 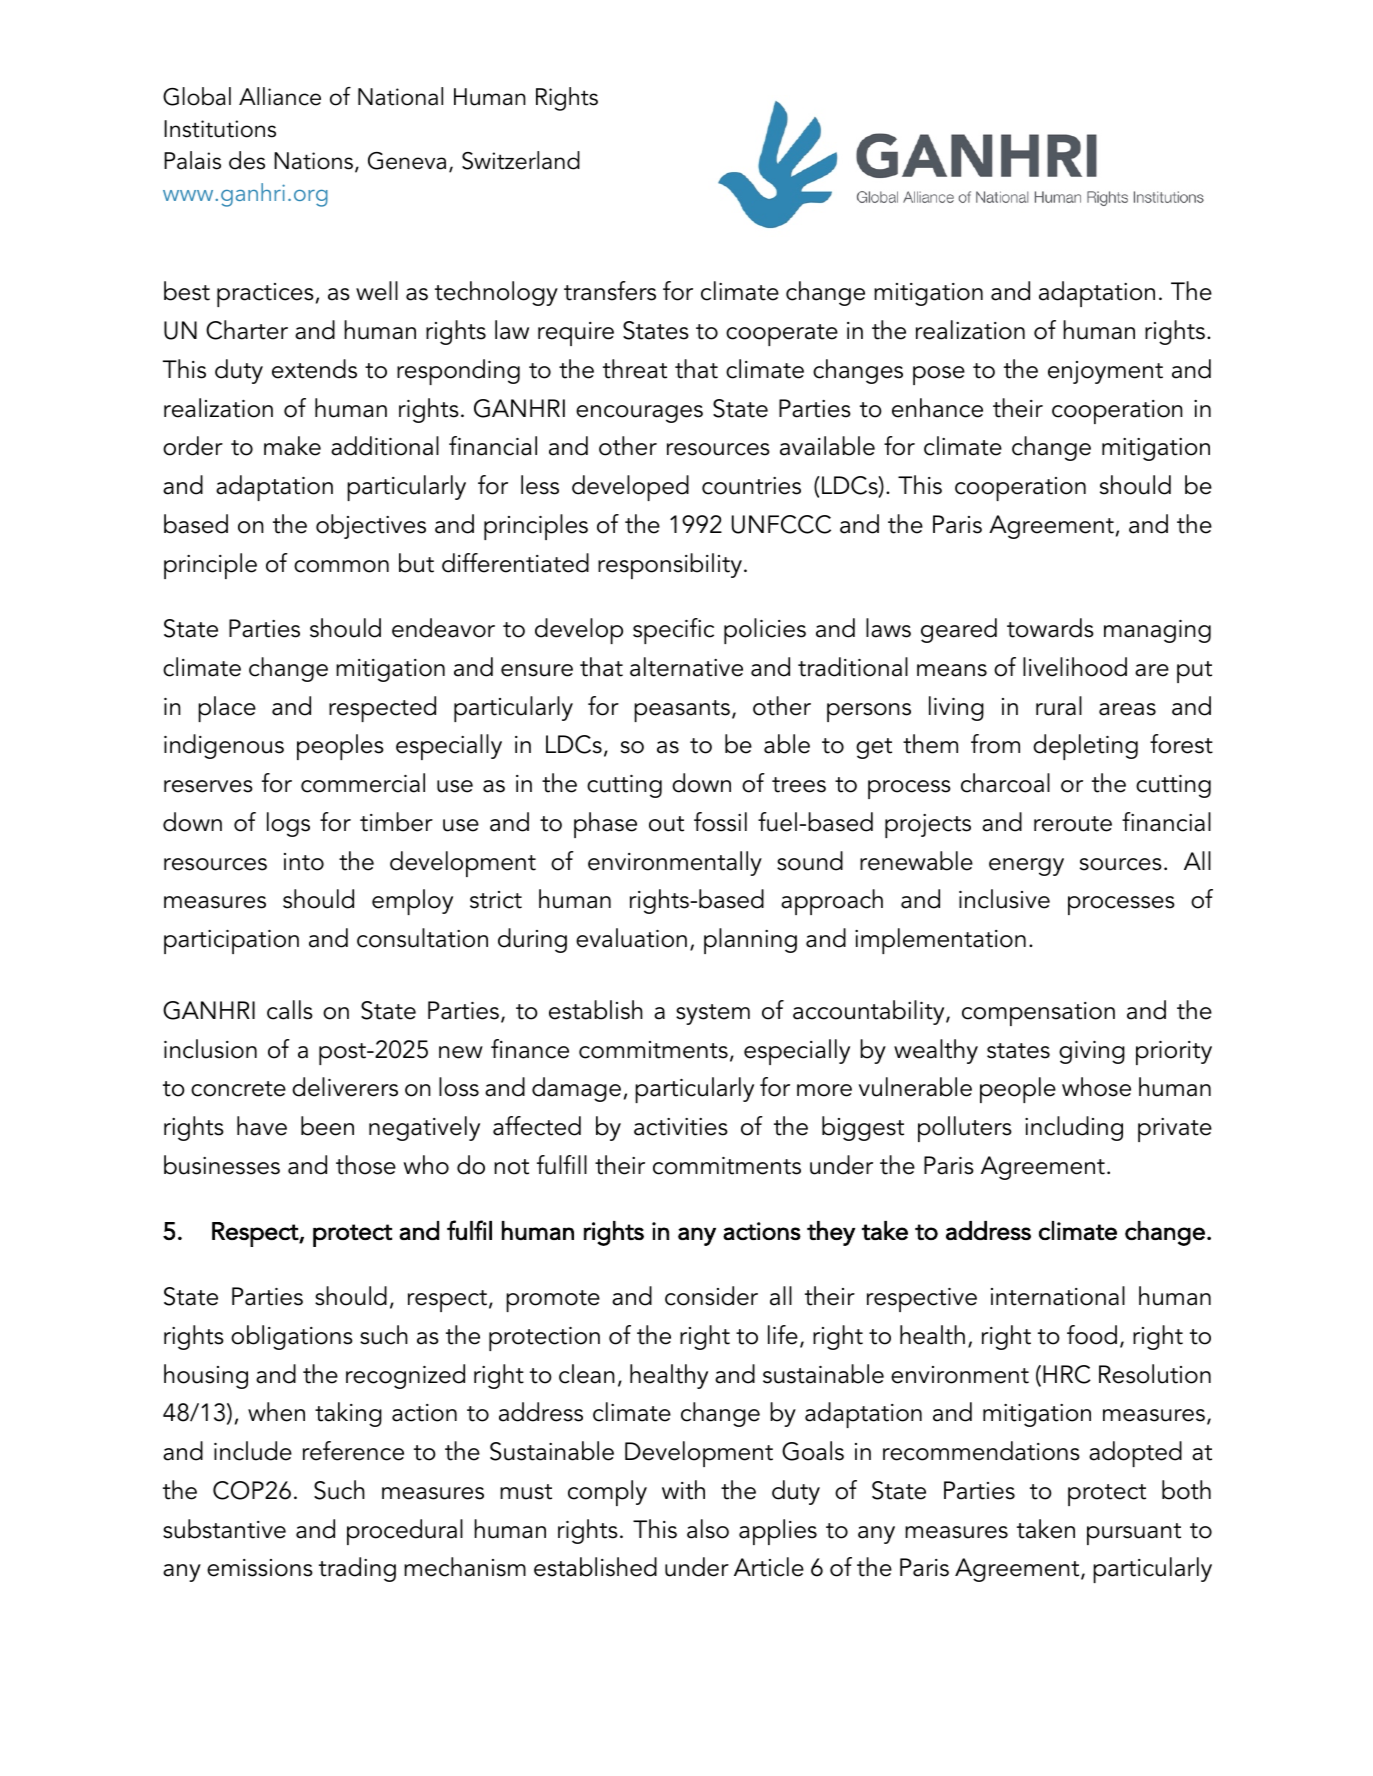 What do you see at coordinates (288, 824) in the page?
I see `logs` at bounding box center [288, 824].
